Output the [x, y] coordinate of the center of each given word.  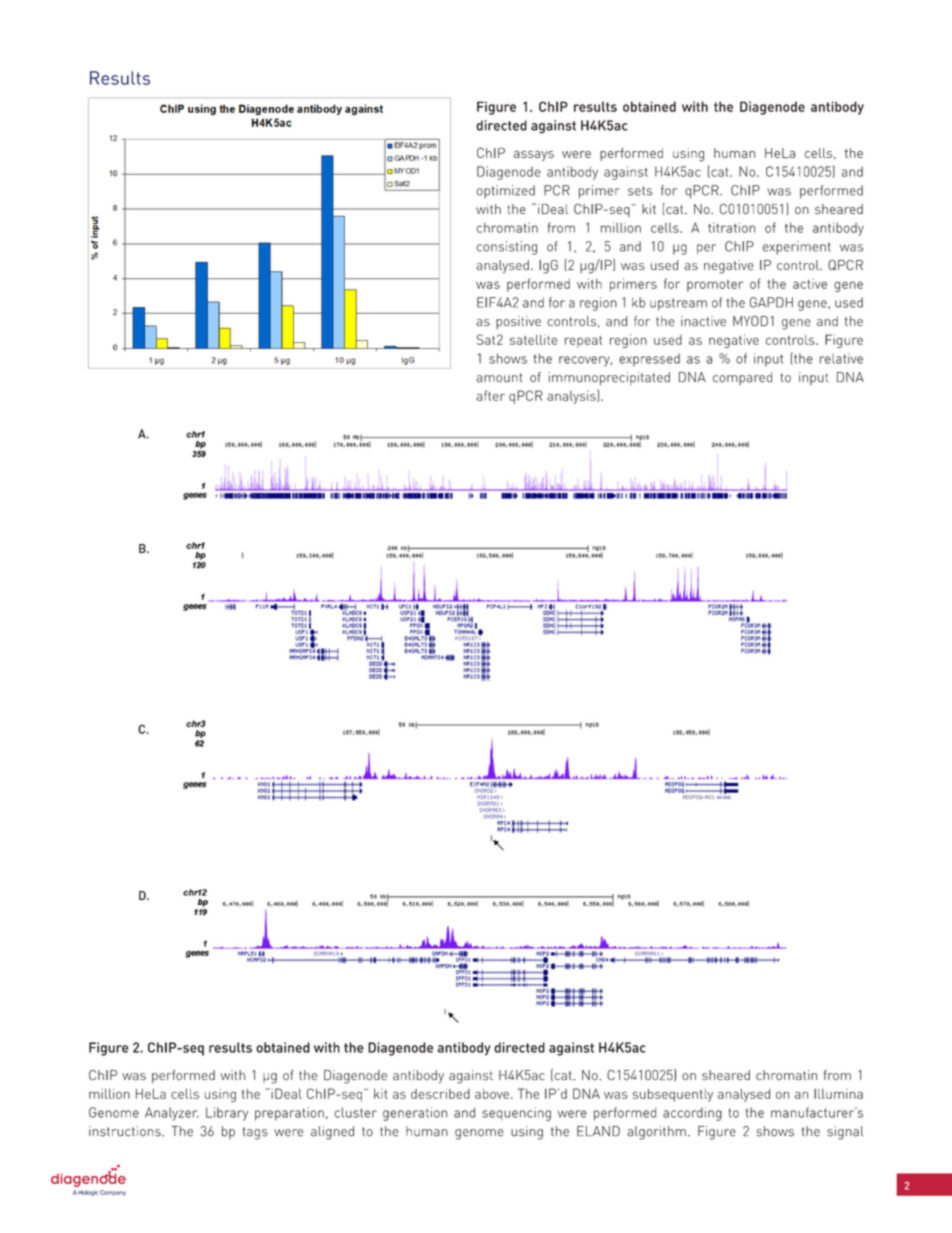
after [490, 395]
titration [731, 227]
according [692, 1114]
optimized [506, 192]
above [492, 1094]
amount [499, 378]
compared [742, 378]
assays [534, 156]
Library [227, 1114]
